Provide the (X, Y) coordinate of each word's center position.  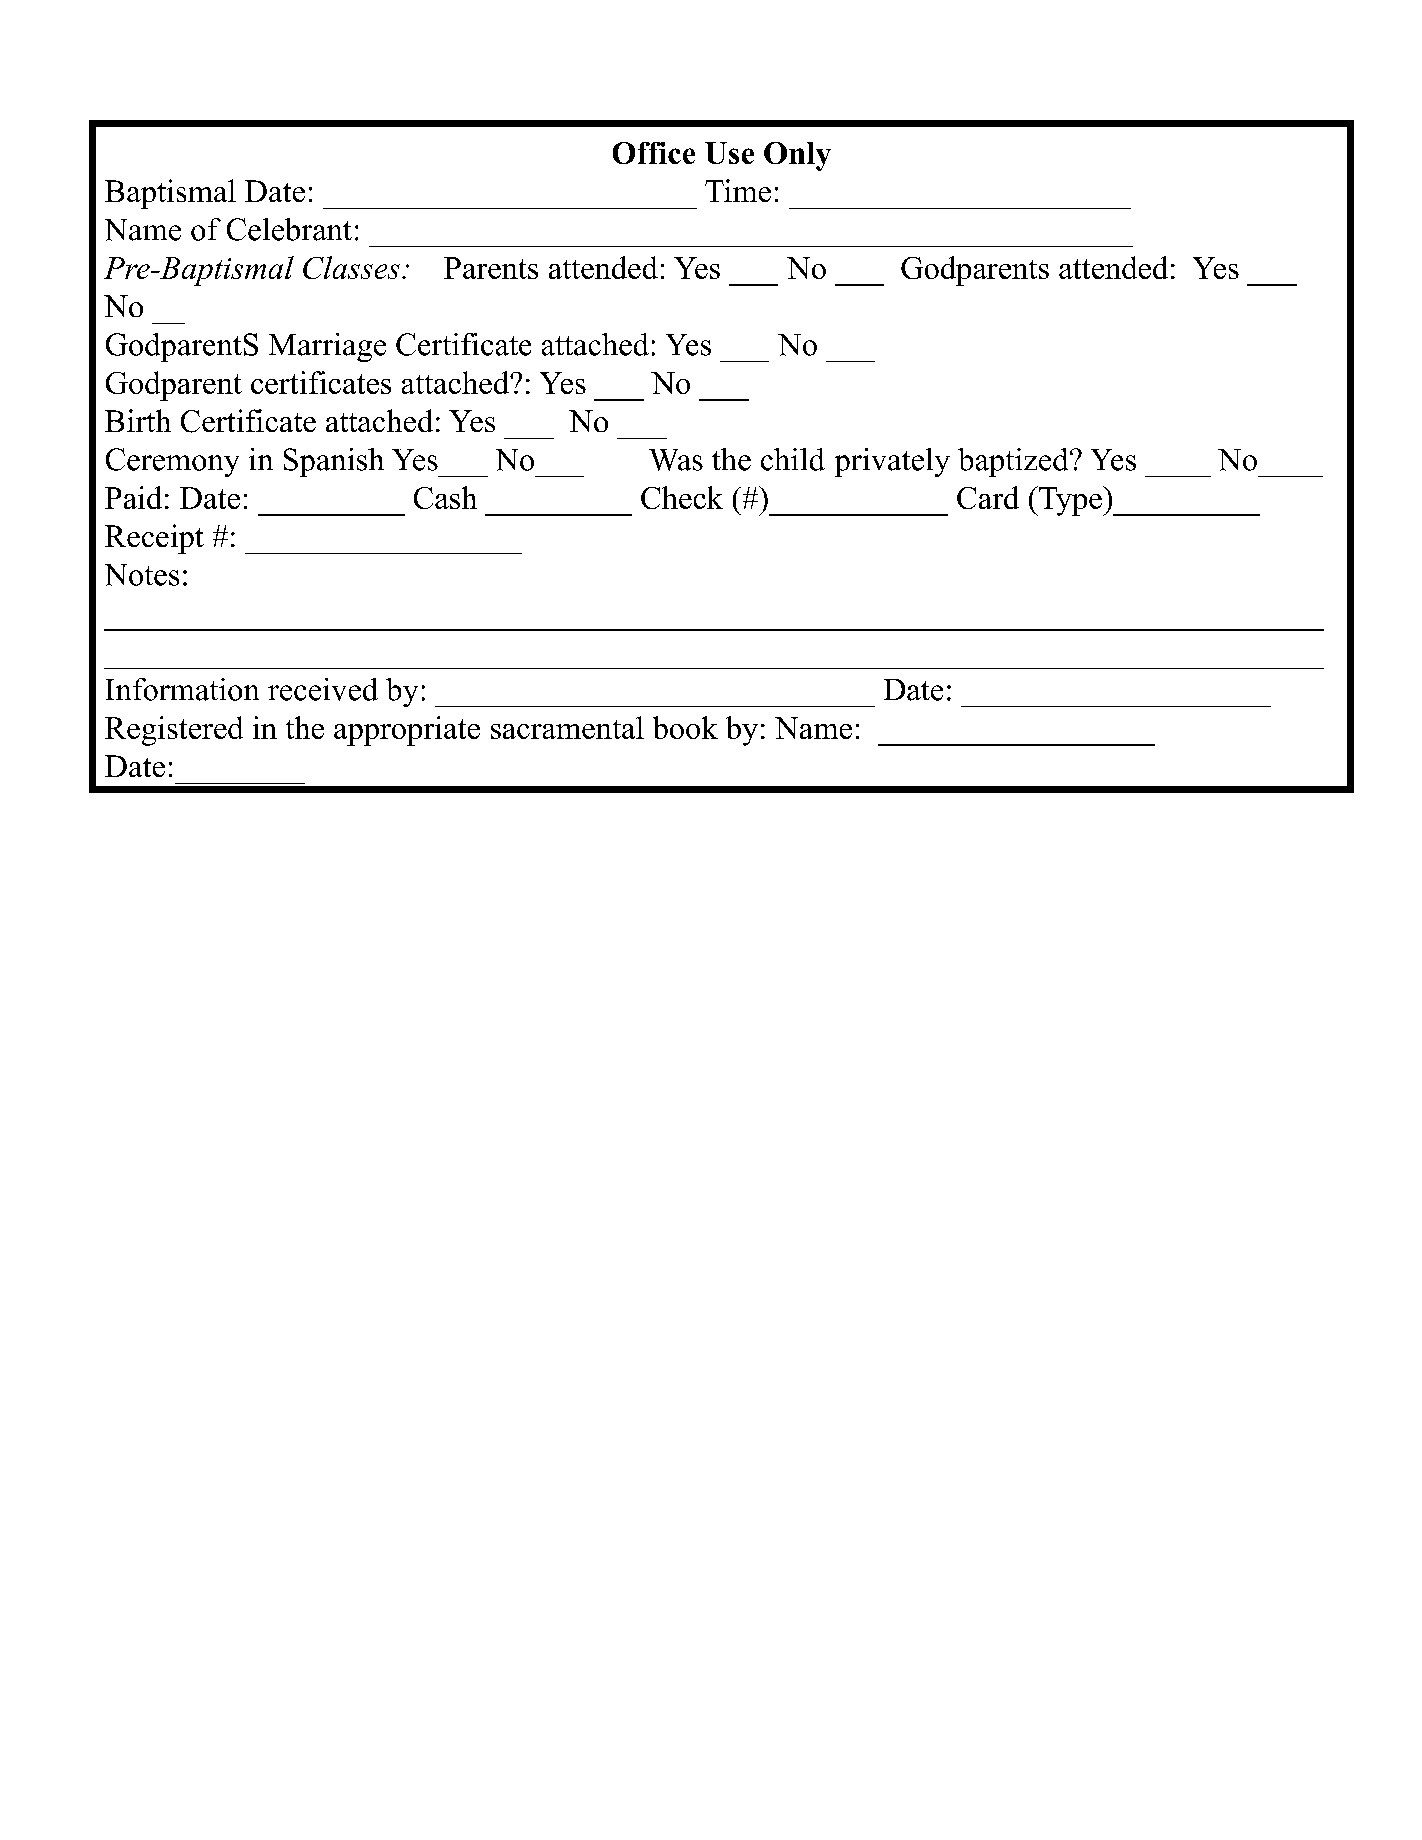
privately (892, 462)
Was (676, 460)
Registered (174, 731)
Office (654, 153)
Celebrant (289, 229)
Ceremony (172, 462)
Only (797, 156)
